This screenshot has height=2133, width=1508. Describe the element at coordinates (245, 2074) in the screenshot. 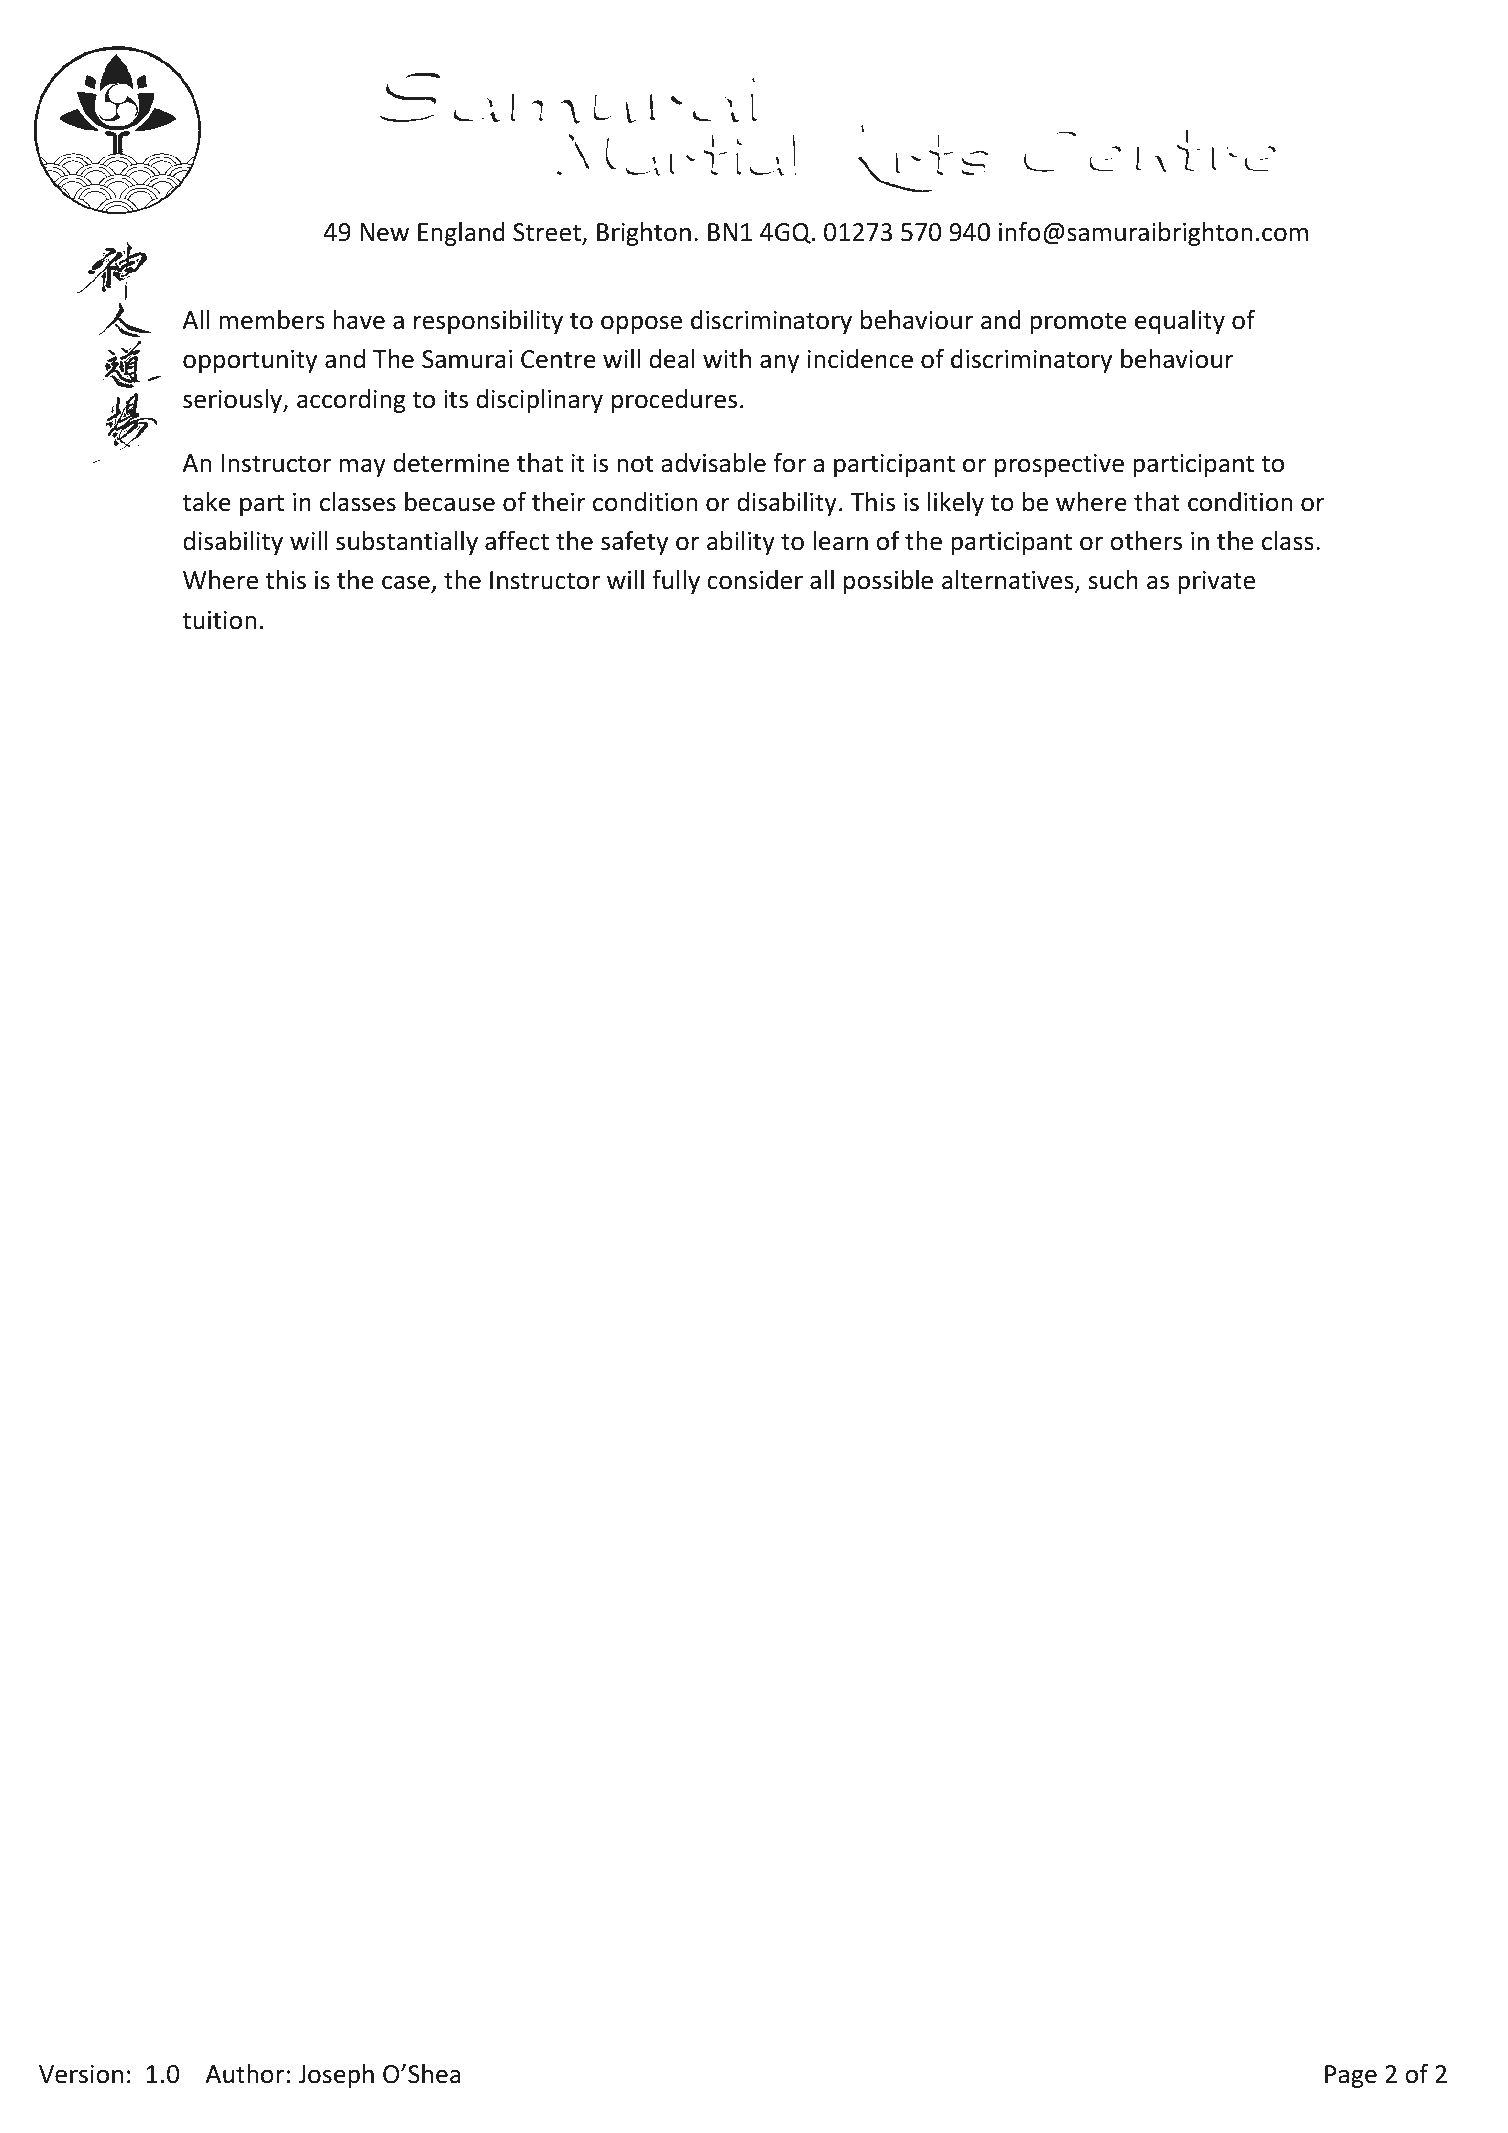

I see `Author` at that location.
